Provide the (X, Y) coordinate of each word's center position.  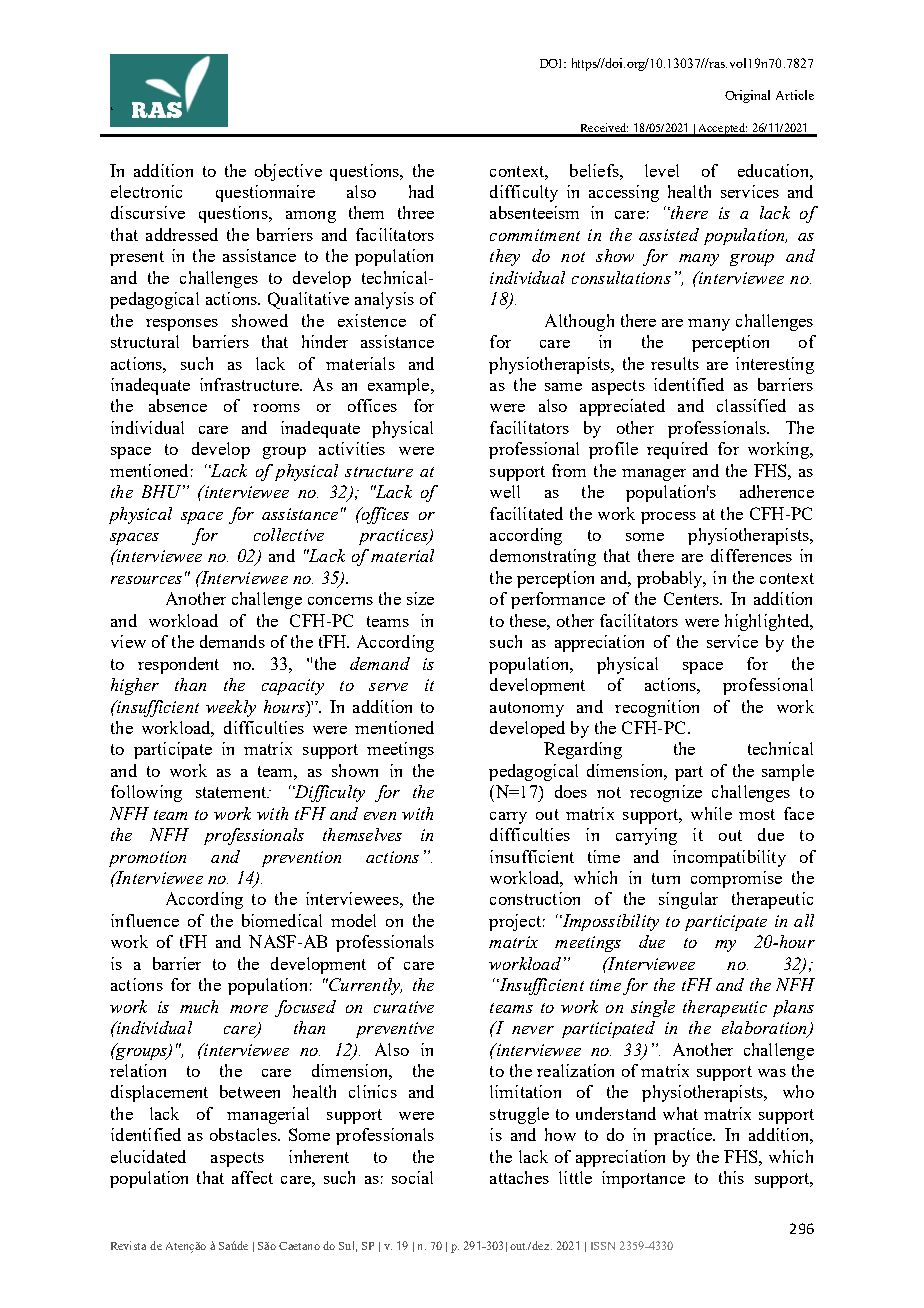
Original (747, 96)
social (412, 1177)
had (421, 191)
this (731, 1177)
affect (252, 1177)
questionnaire (265, 193)
